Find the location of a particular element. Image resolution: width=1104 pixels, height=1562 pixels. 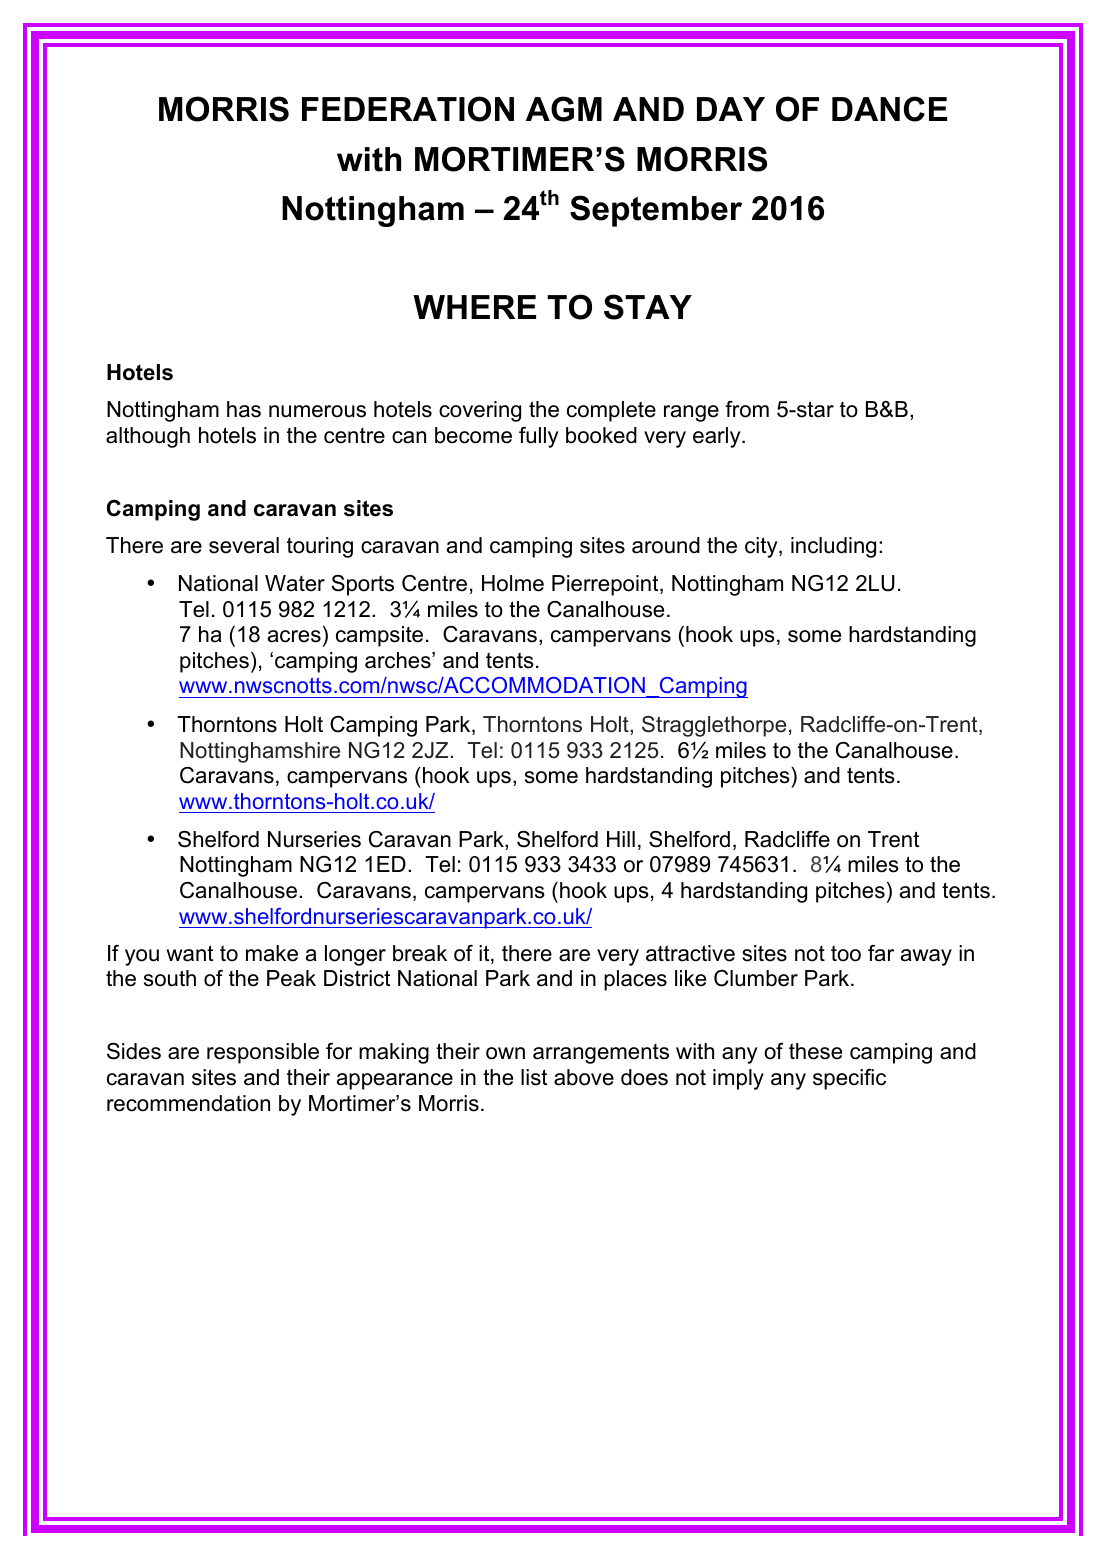

covering is located at coordinates (480, 411).
